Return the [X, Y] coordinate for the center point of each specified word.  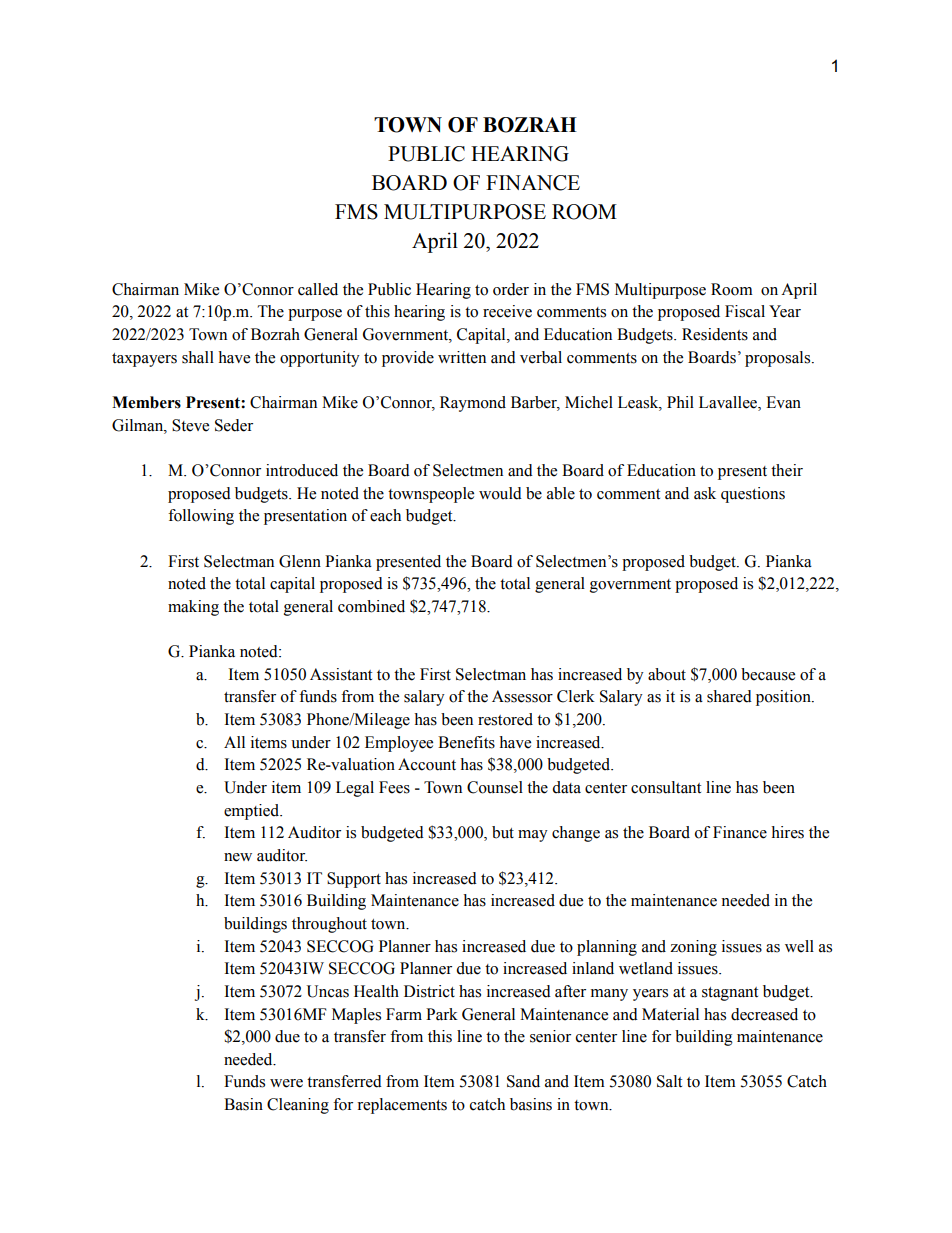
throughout [329, 925]
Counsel [495, 787]
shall [198, 357]
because [768, 674]
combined [371, 606]
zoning [693, 948]
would [500, 493]
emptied [253, 812]
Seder [234, 425]
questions [753, 495]
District [429, 991]
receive [507, 311]
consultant [666, 787]
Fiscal [745, 311]
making [193, 608]
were [286, 1083]
